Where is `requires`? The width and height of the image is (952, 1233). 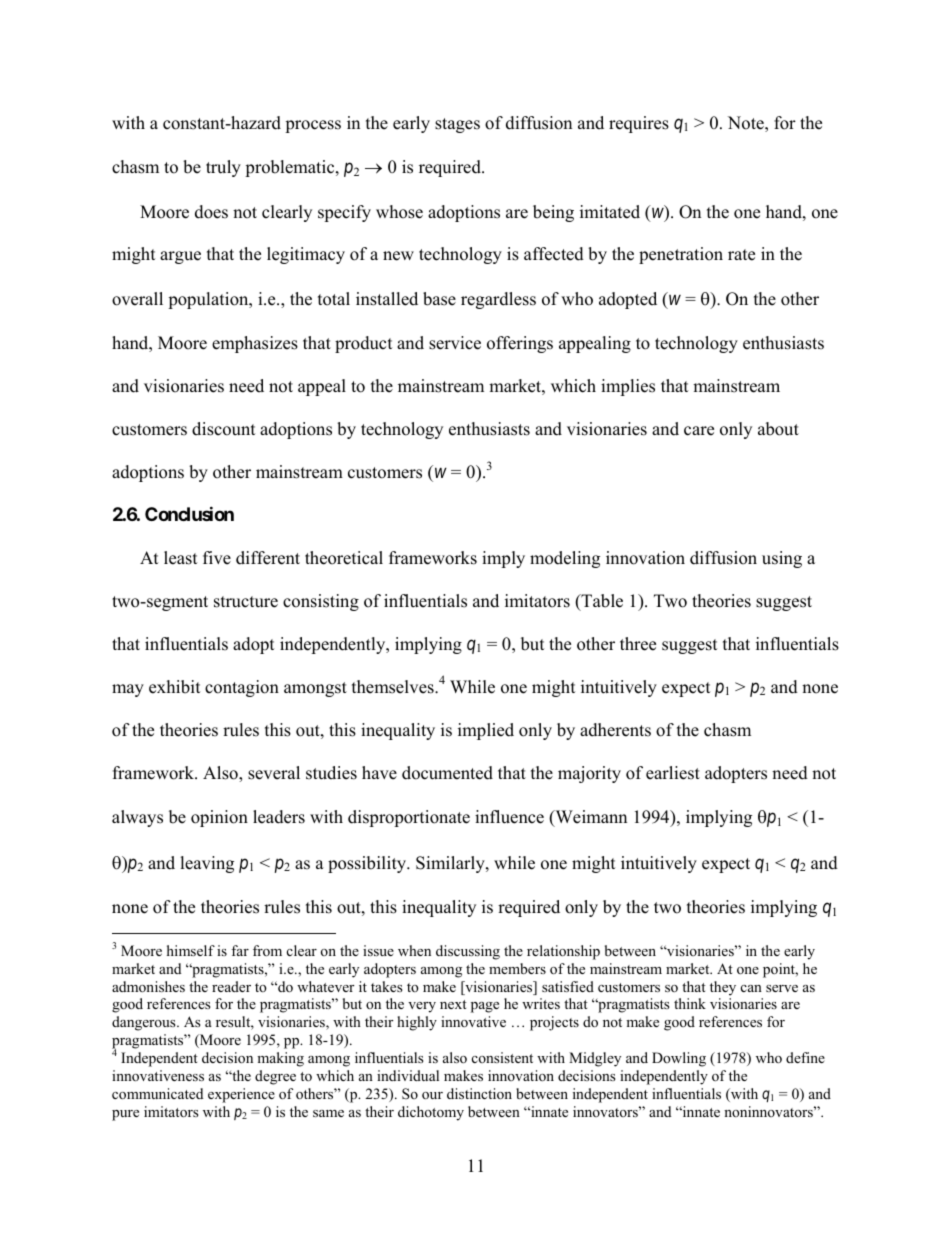
requires is located at coordinates (639, 124).
